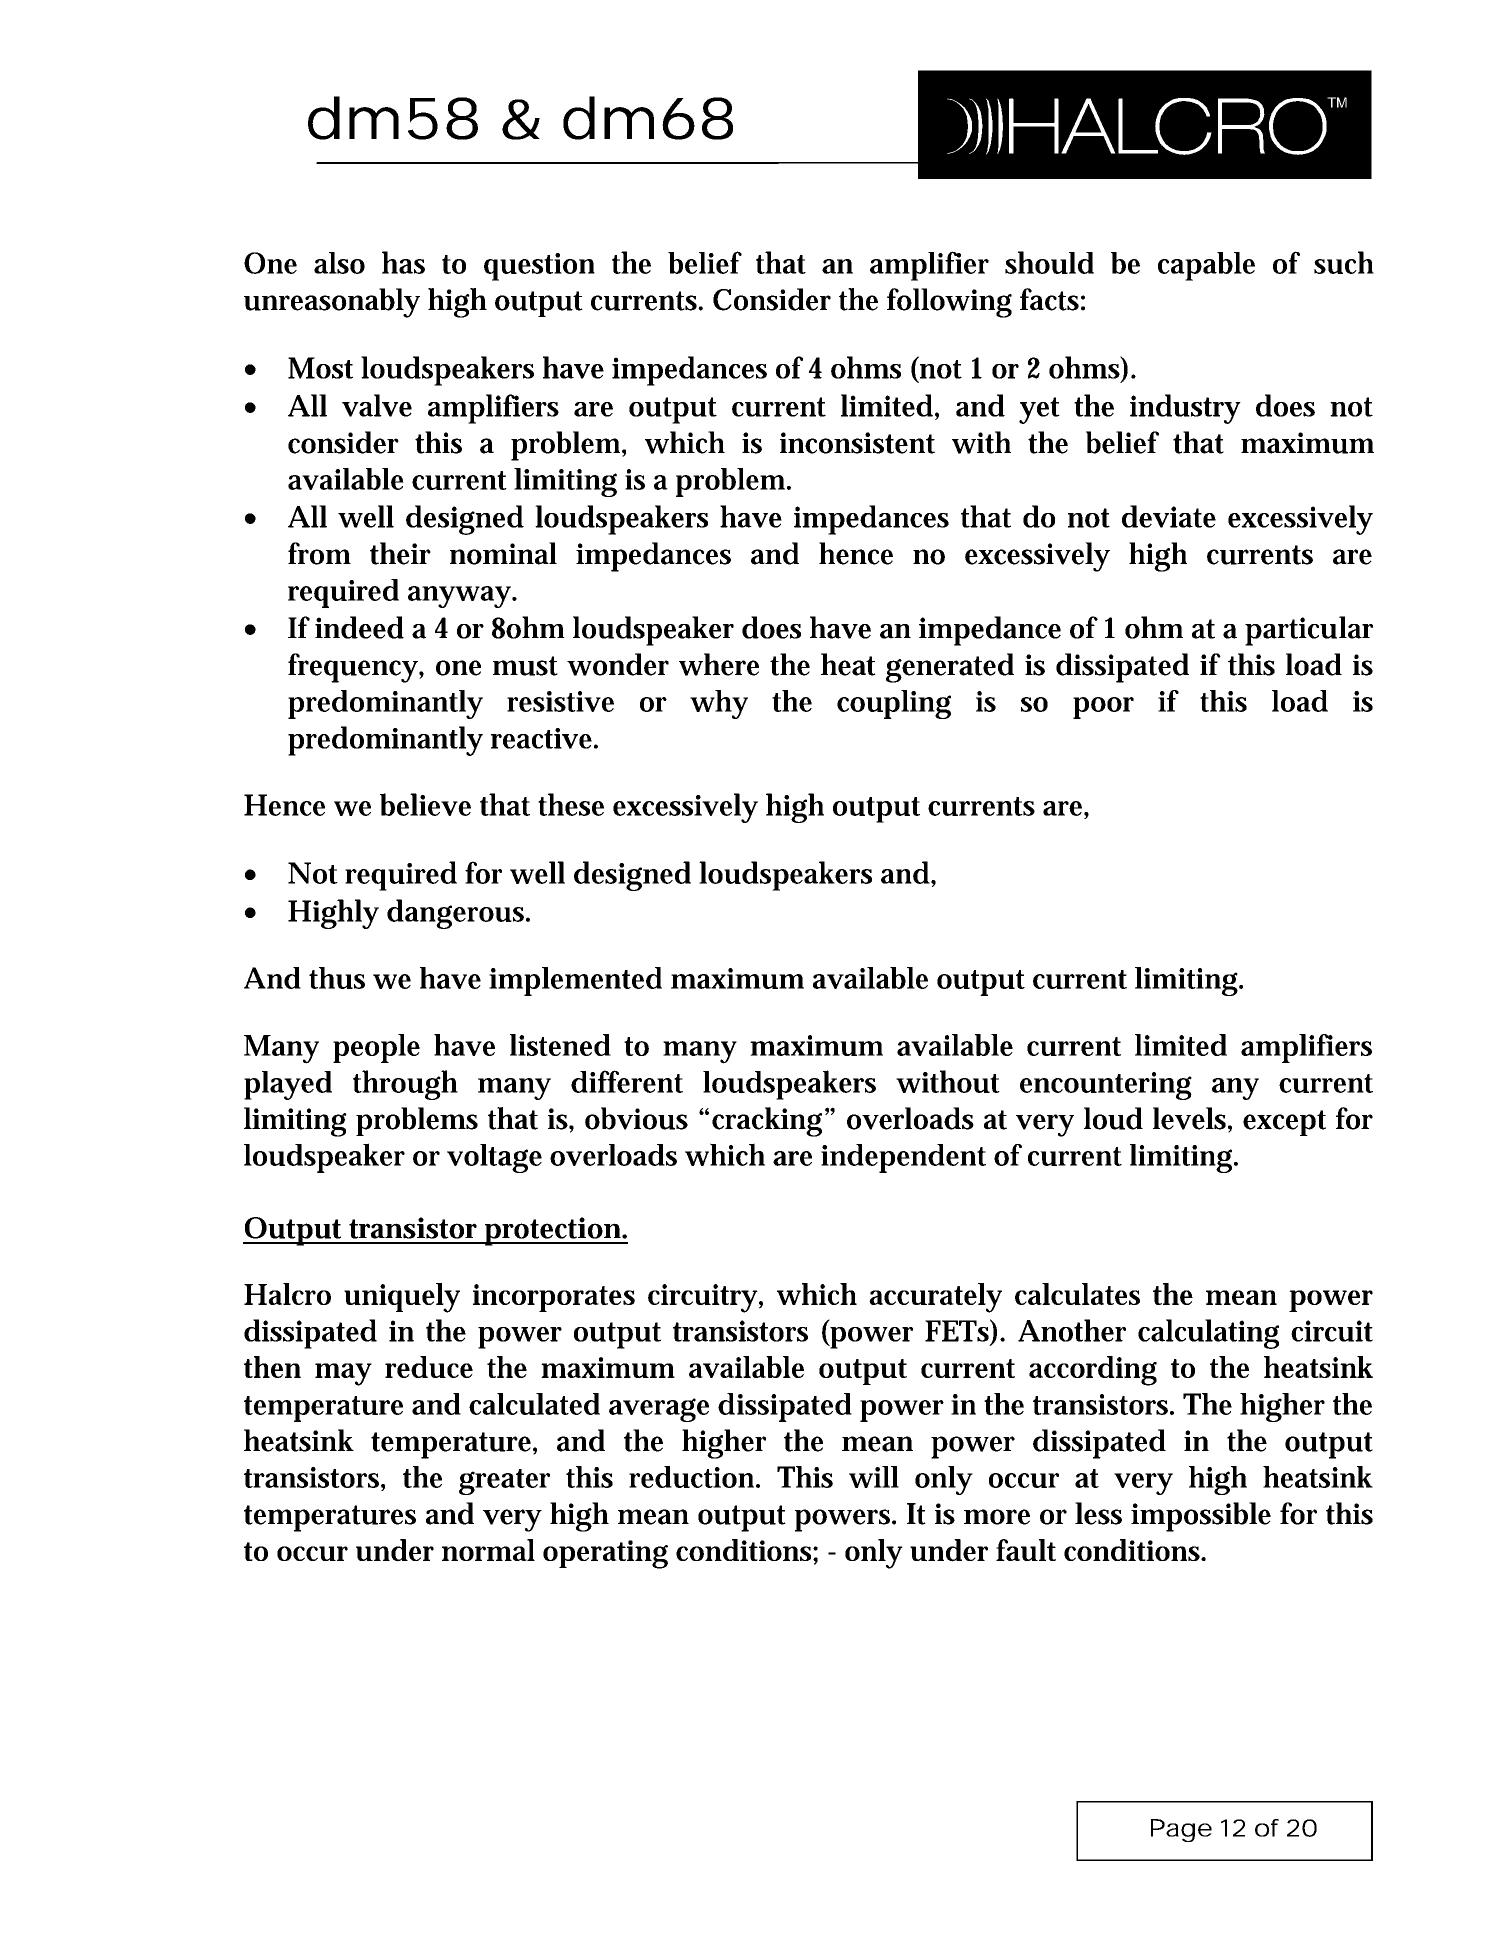 The height and width of the screenshot is (1943, 1501). Describe the element at coordinates (525, 666) in the screenshot. I see `must` at that location.
